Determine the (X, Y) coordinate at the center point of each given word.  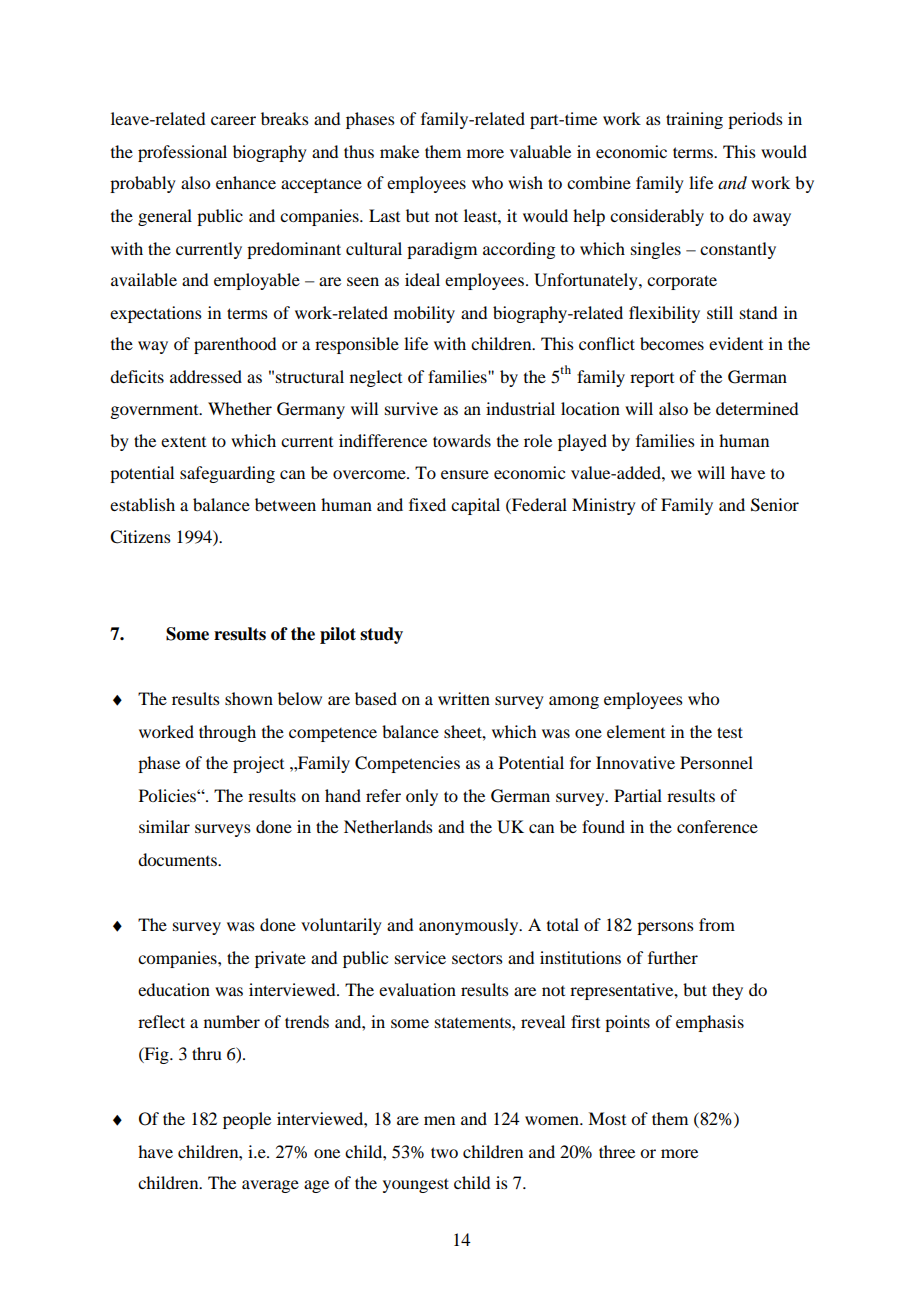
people (247, 1120)
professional (182, 153)
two (444, 1152)
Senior (775, 505)
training (694, 120)
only (422, 797)
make (399, 151)
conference (717, 826)
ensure (465, 474)
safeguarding (227, 474)
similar (164, 826)
